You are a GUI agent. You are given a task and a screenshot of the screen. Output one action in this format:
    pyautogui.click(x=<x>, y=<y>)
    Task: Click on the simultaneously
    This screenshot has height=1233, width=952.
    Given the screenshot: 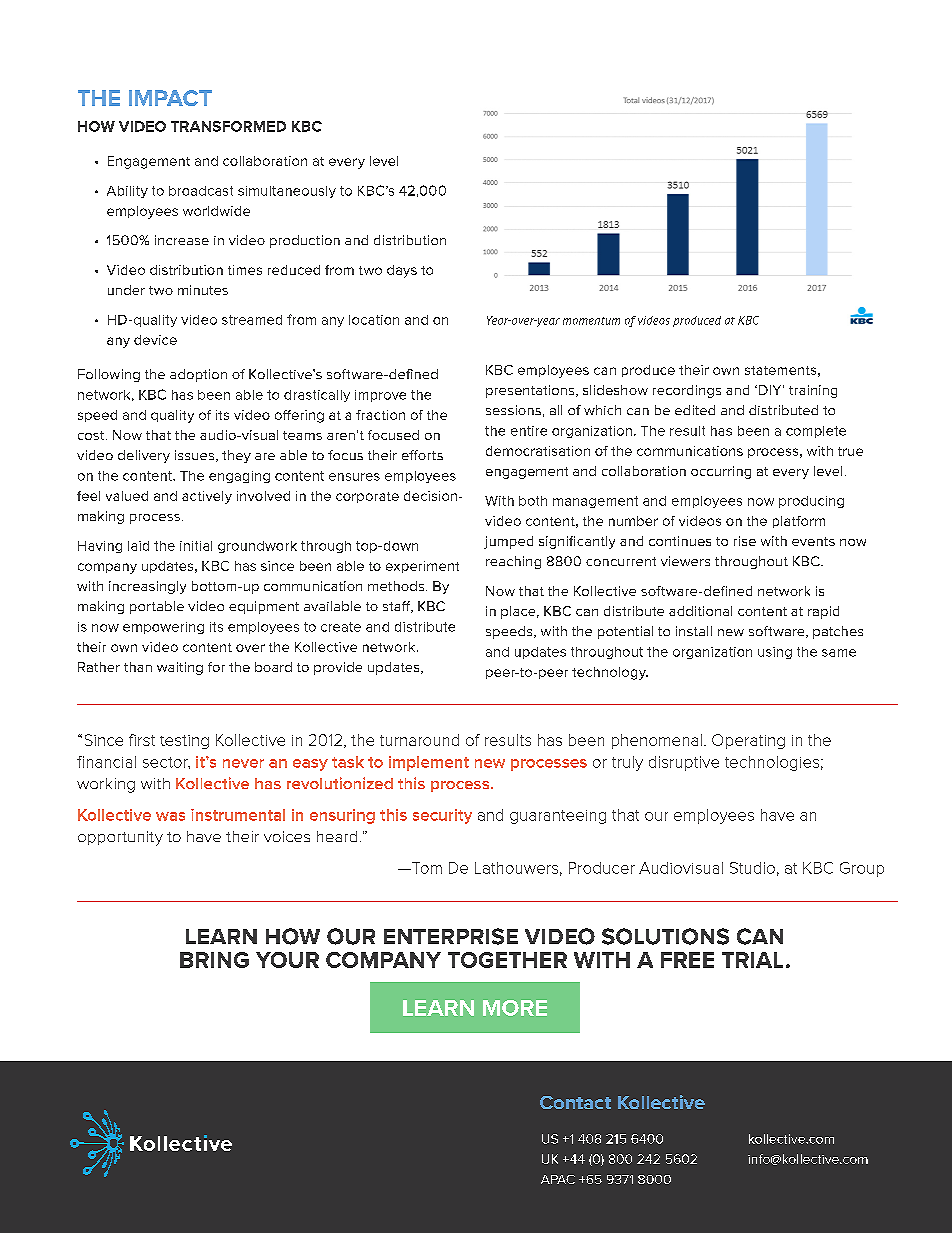 What is the action you would take?
    pyautogui.click(x=287, y=192)
